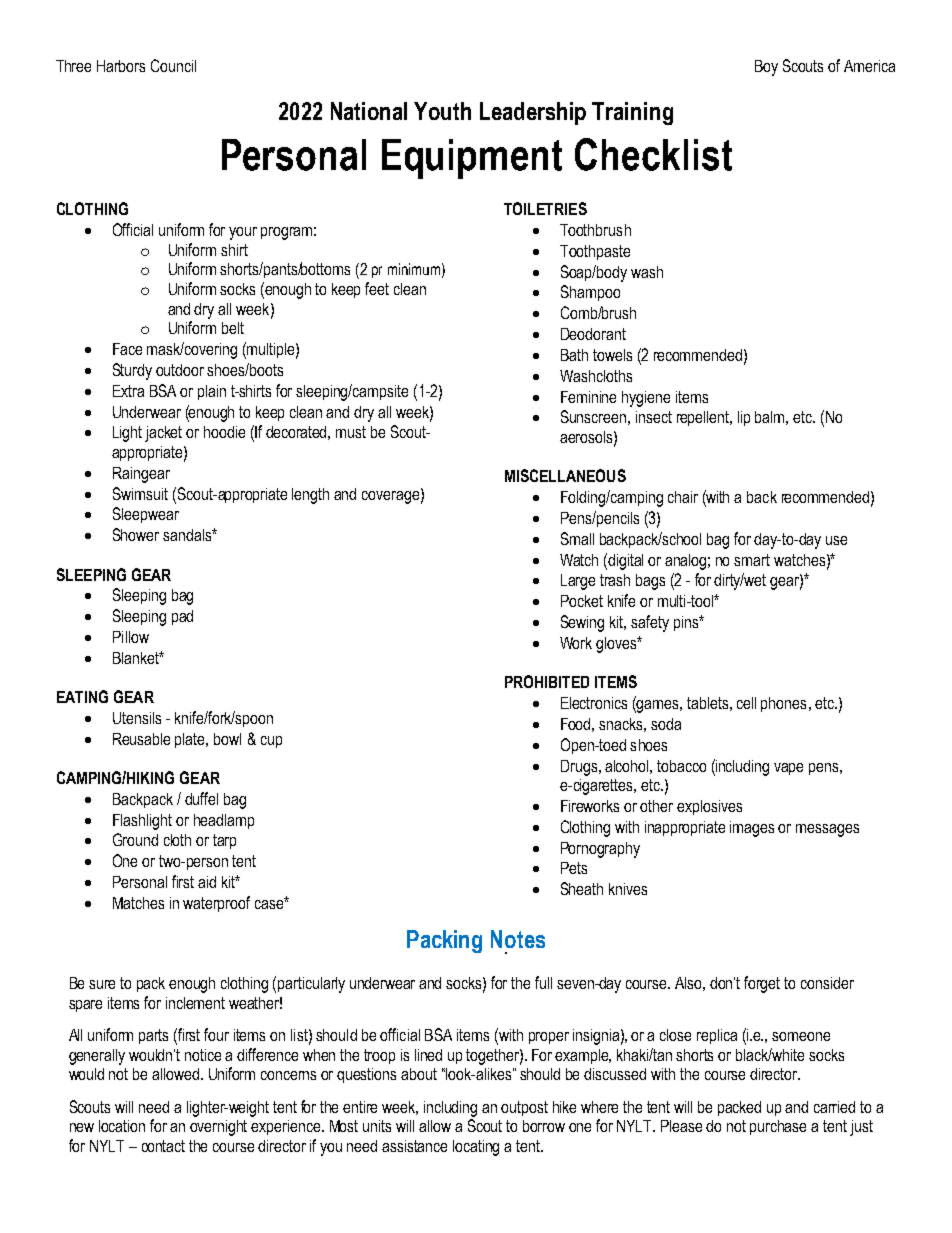 The height and width of the page is (1233, 952). What do you see at coordinates (173, 65) in the page?
I see `Council` at bounding box center [173, 65].
